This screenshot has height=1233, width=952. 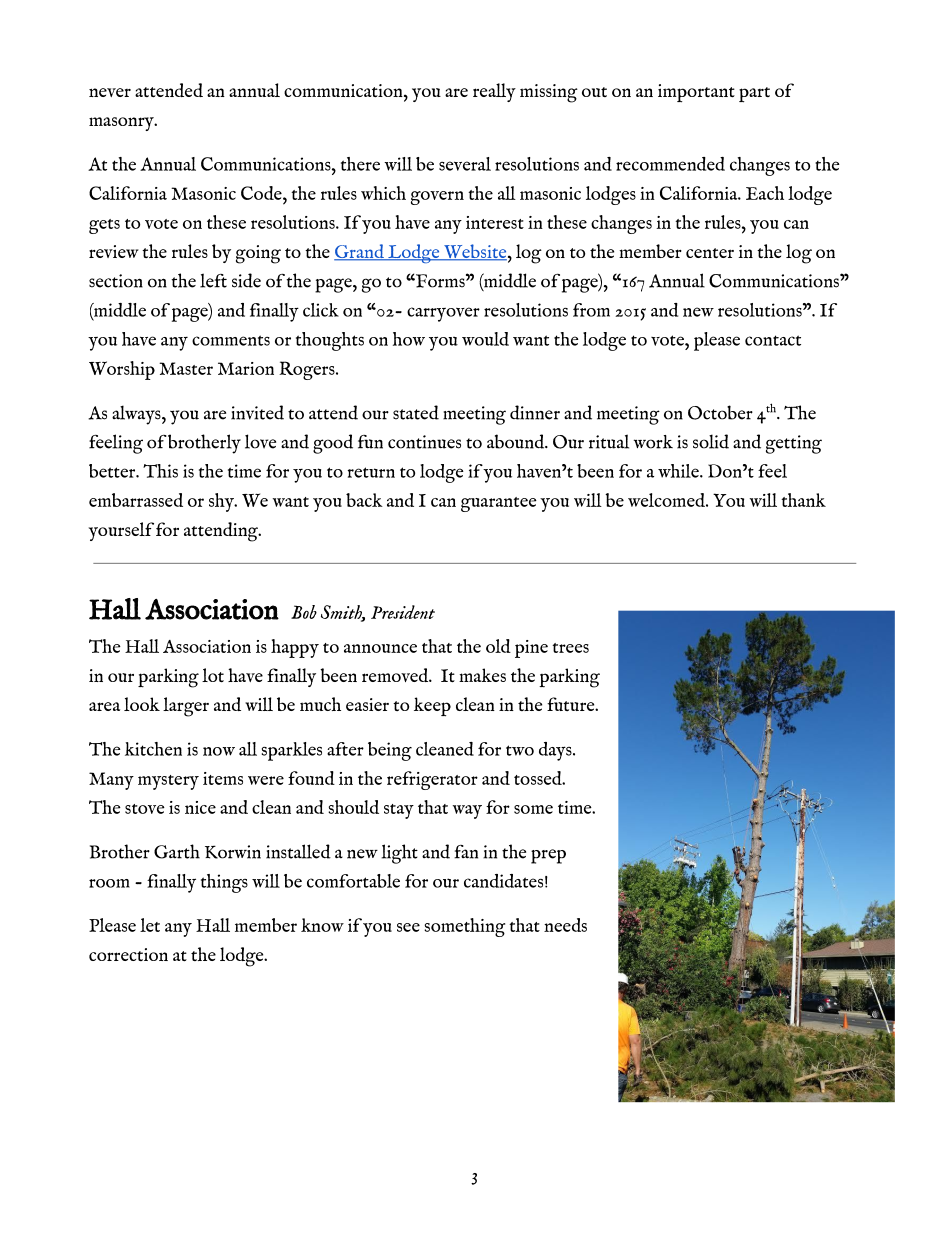 What do you see at coordinates (150, 925) in the screenshot?
I see `let` at bounding box center [150, 925].
